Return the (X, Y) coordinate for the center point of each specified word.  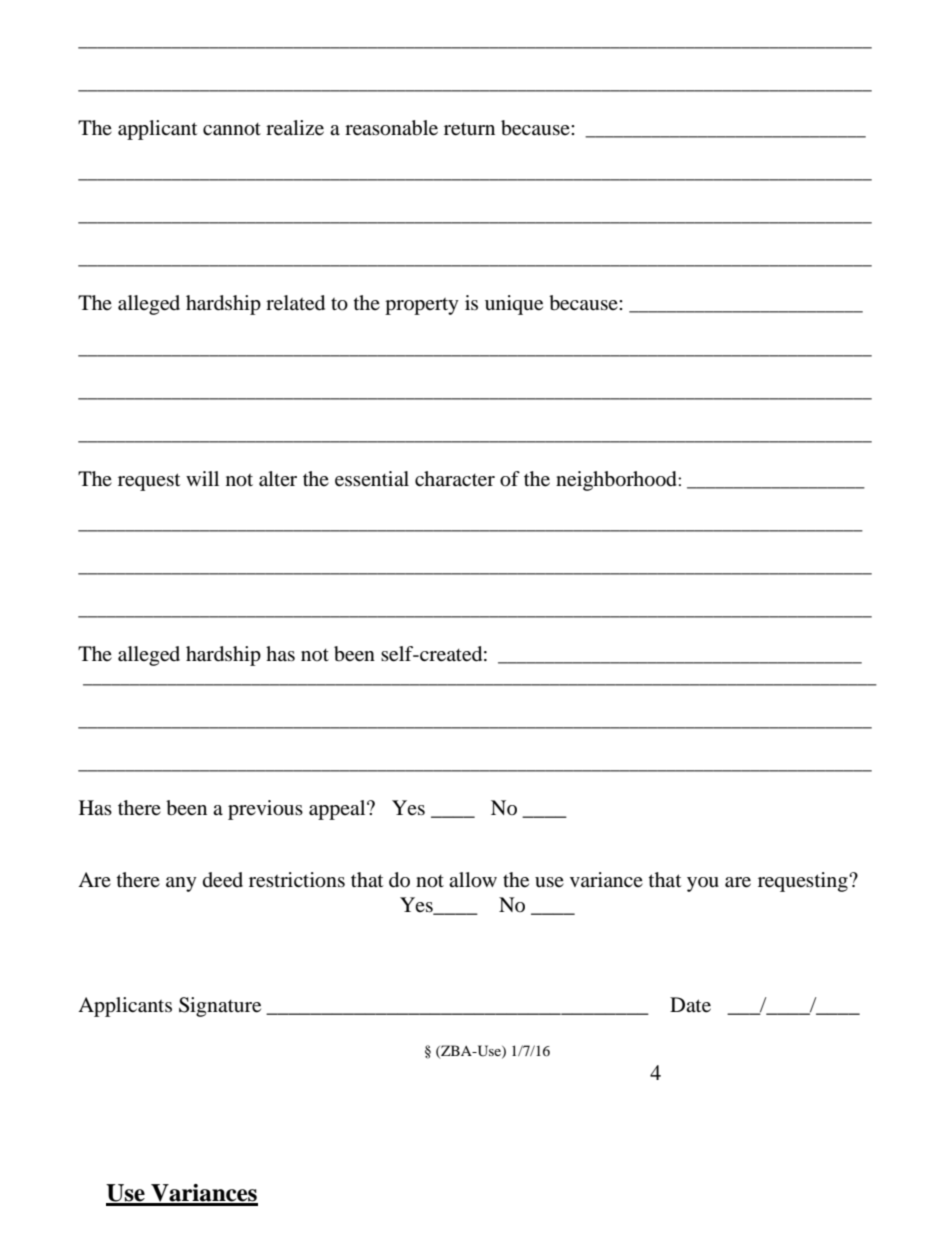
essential (372, 479)
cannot (232, 129)
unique (514, 305)
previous (265, 810)
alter (278, 479)
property (422, 306)
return (469, 129)
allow (473, 880)
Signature (220, 1007)
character (455, 479)
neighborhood (617, 481)
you (703, 884)
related (295, 303)
